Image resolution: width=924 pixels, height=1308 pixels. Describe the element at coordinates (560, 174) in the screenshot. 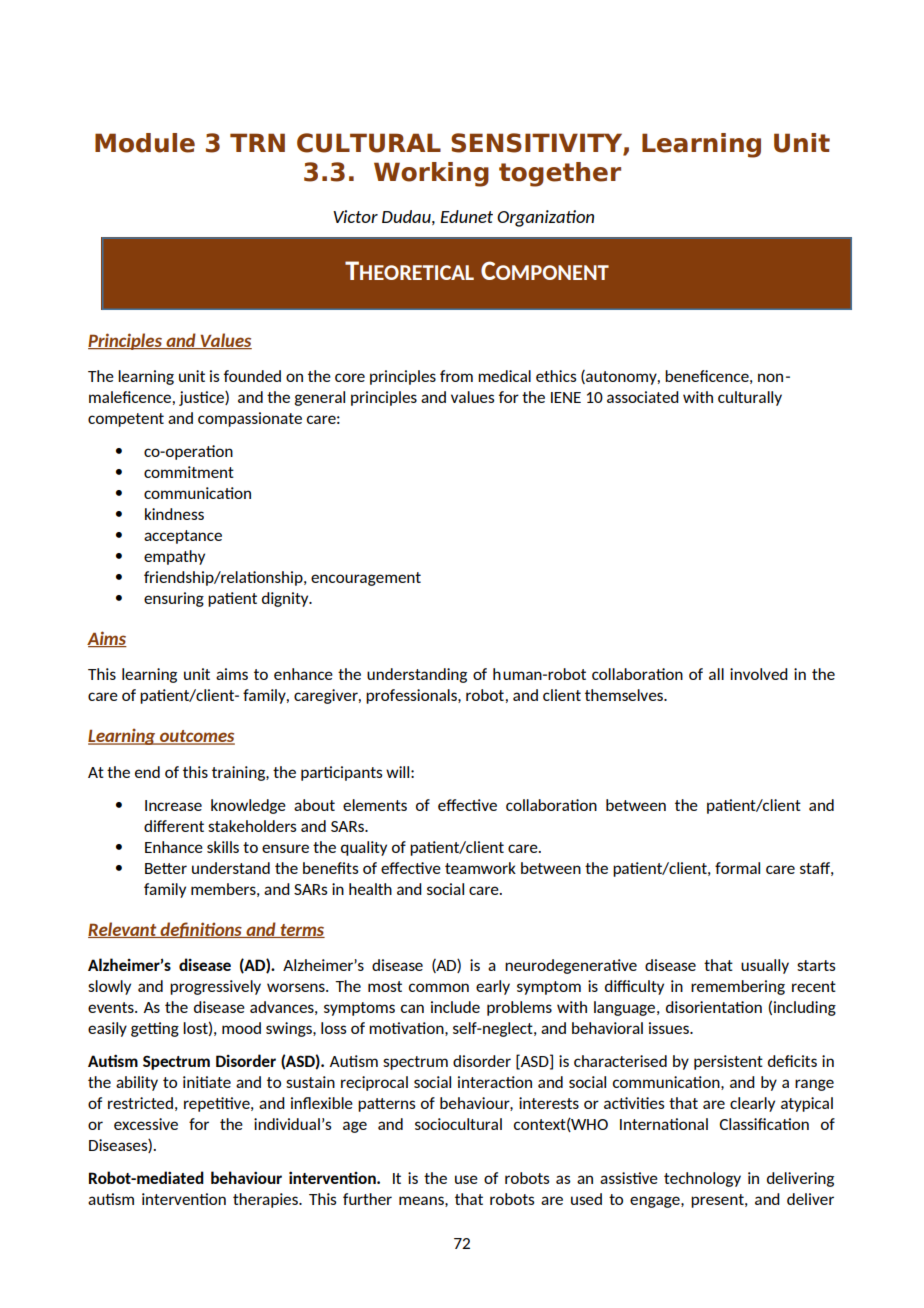

I see `together` at that location.
